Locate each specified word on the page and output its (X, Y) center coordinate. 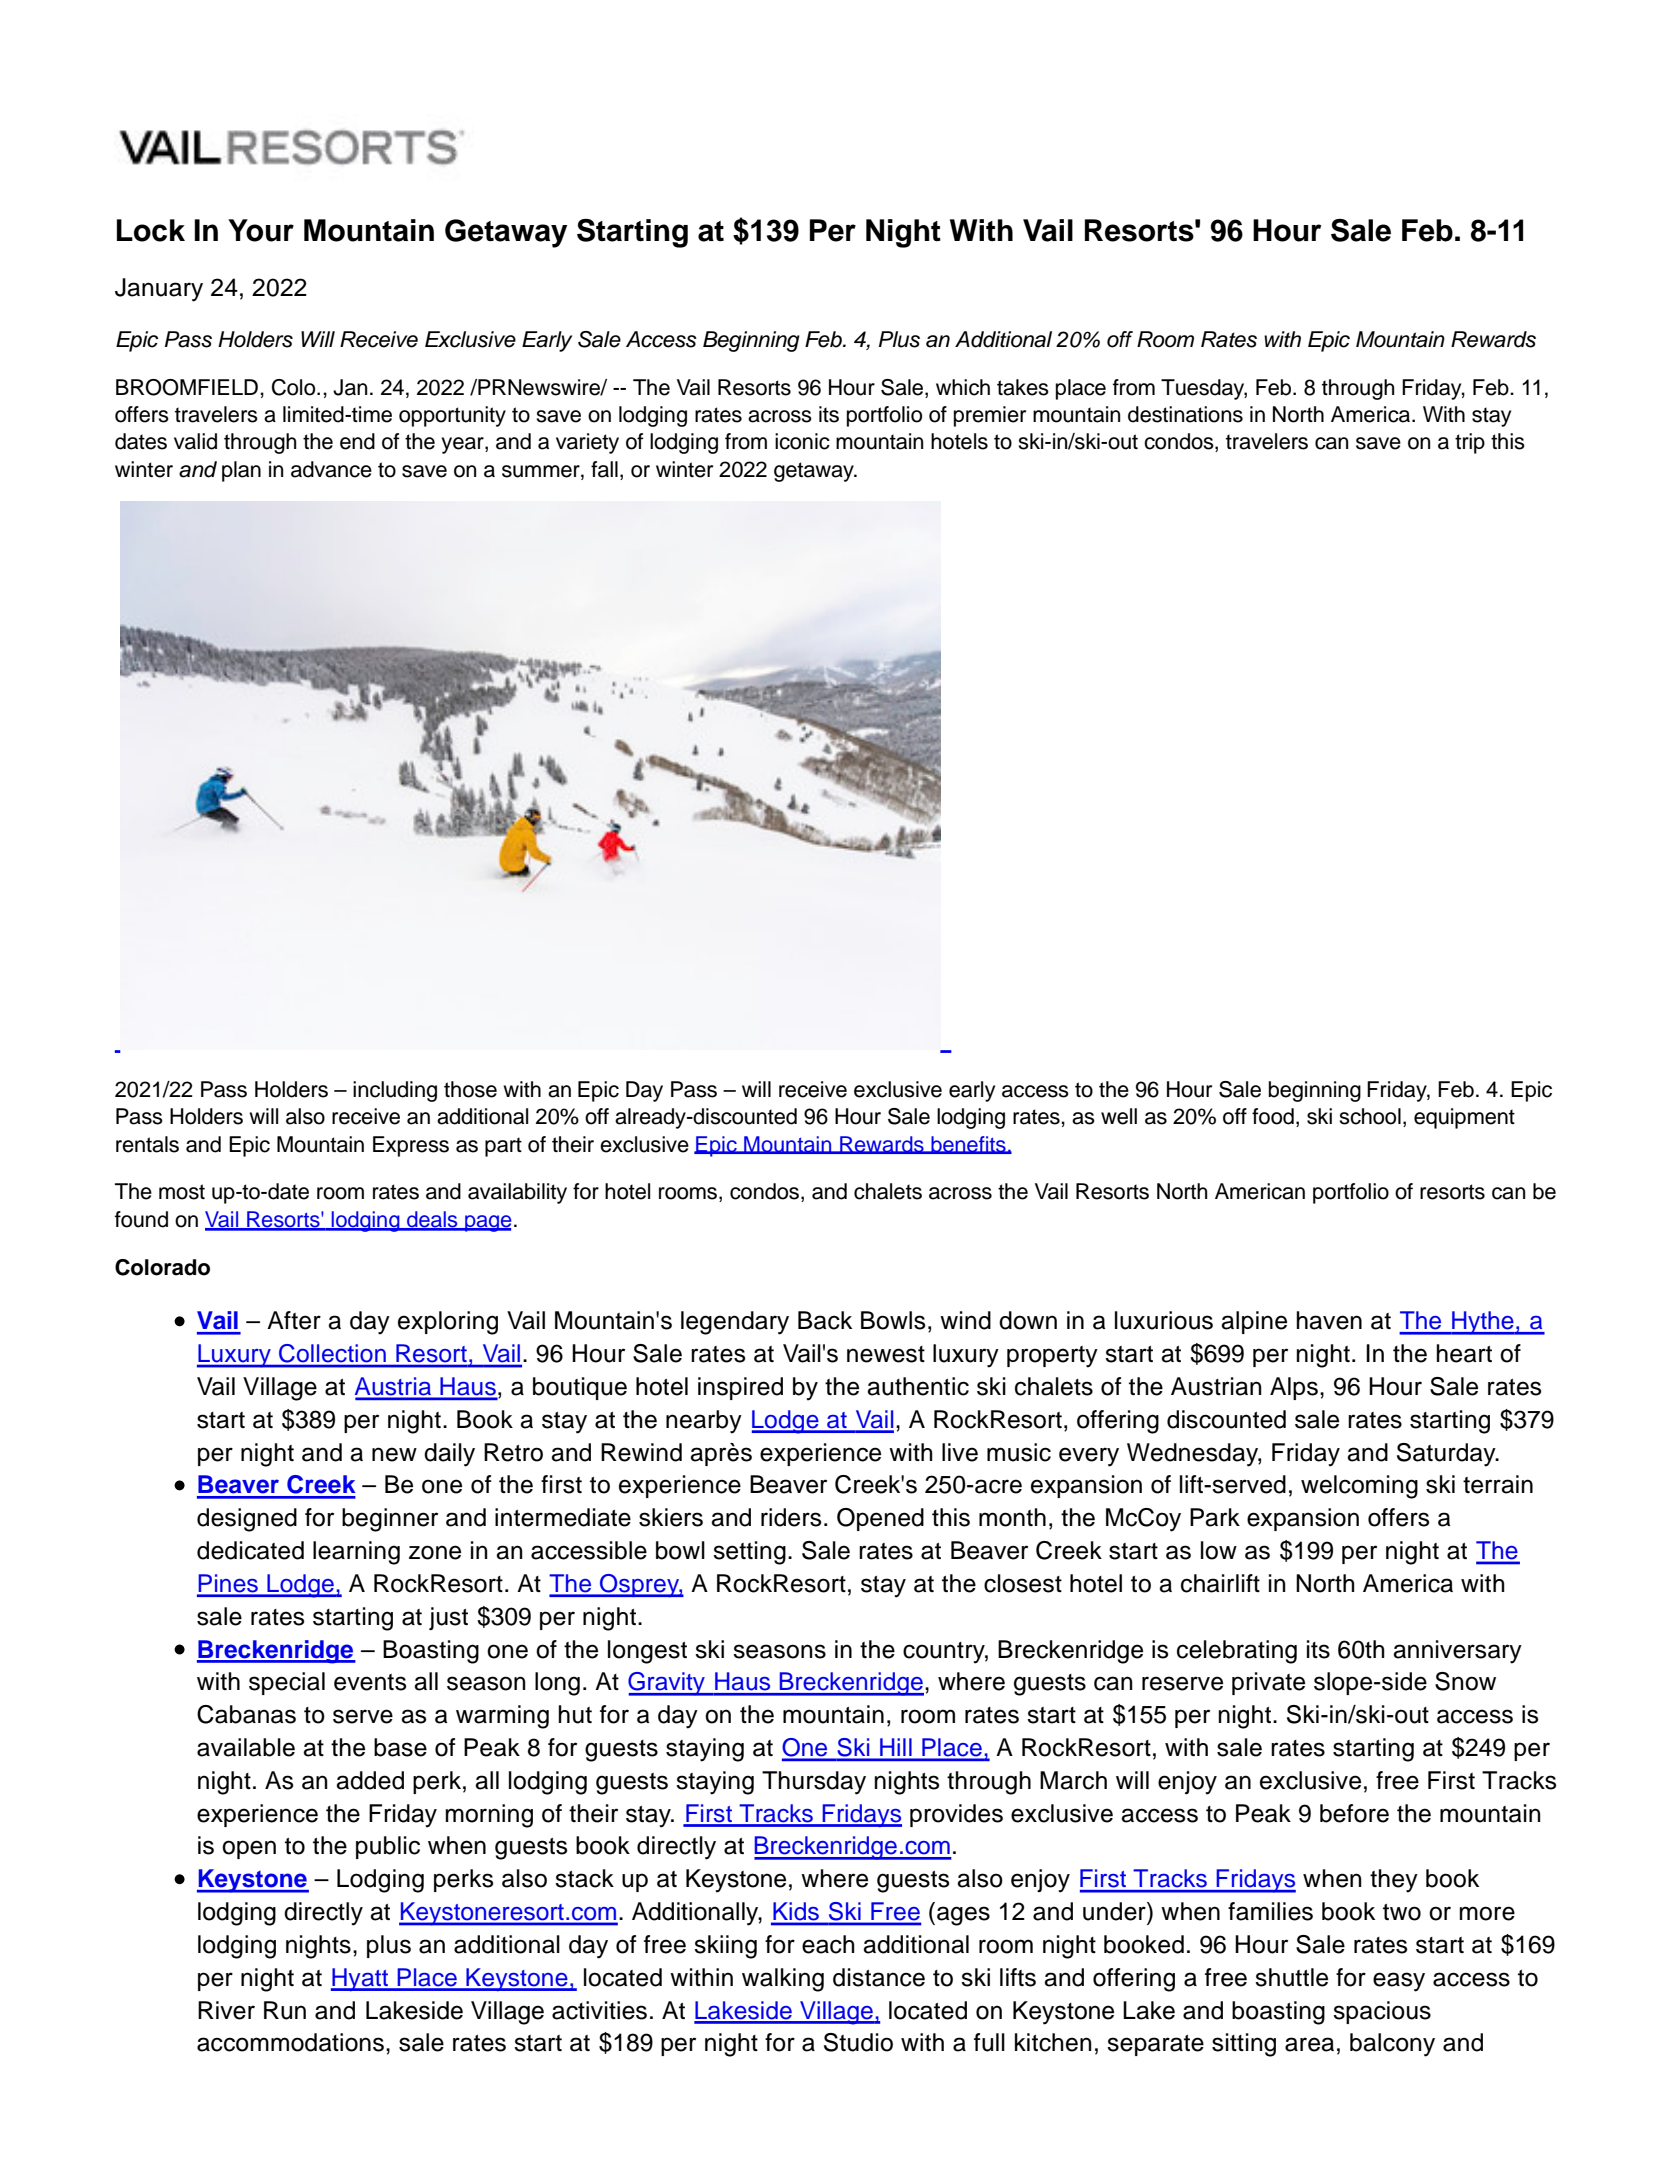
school (1370, 1116)
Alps (1294, 1388)
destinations (1185, 414)
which (963, 387)
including (395, 1091)
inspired (740, 1388)
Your (261, 230)
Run (285, 2010)
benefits (968, 1145)
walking (783, 1980)
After (294, 1320)
